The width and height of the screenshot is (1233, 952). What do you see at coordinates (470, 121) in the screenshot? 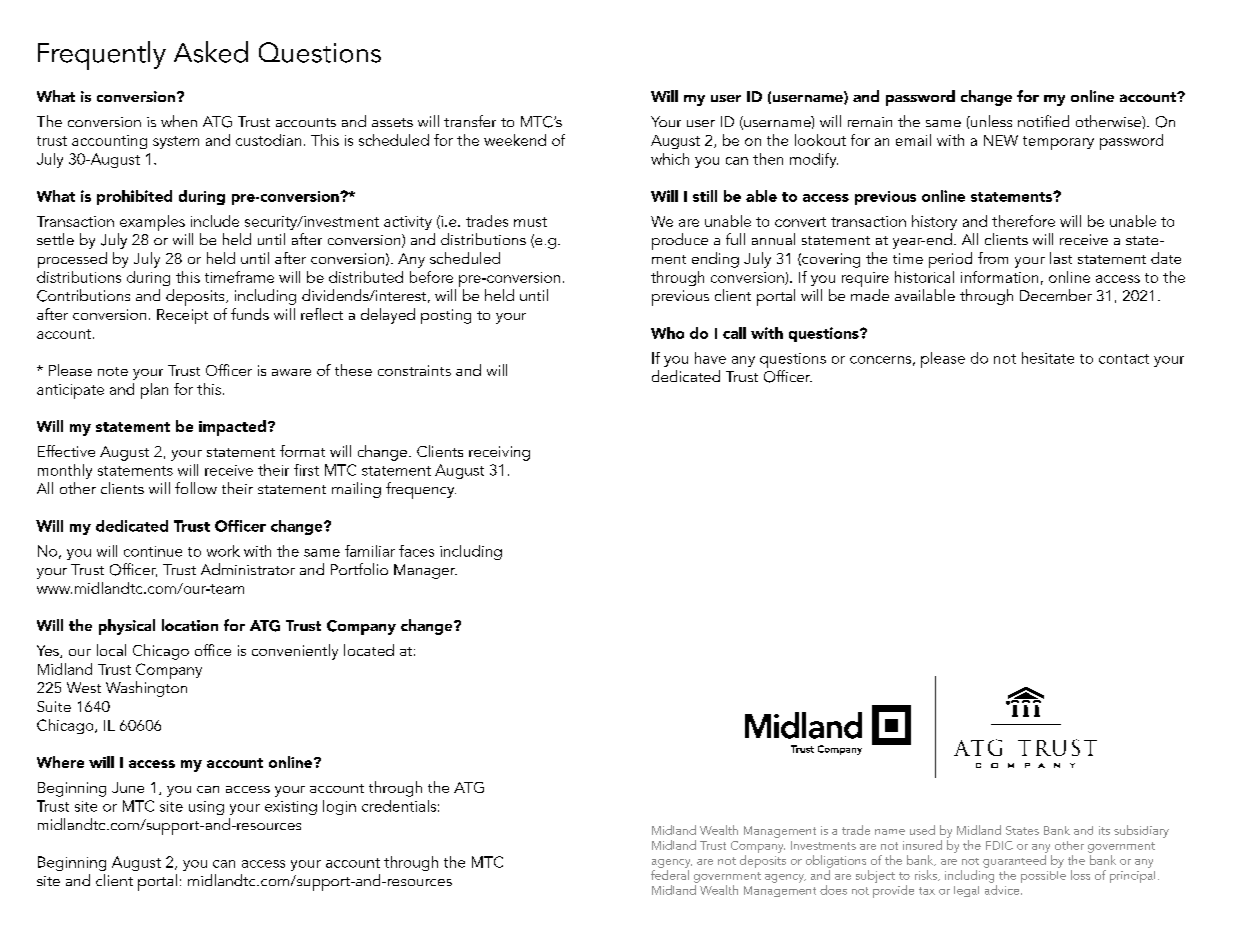
I see `transfer` at bounding box center [470, 121].
